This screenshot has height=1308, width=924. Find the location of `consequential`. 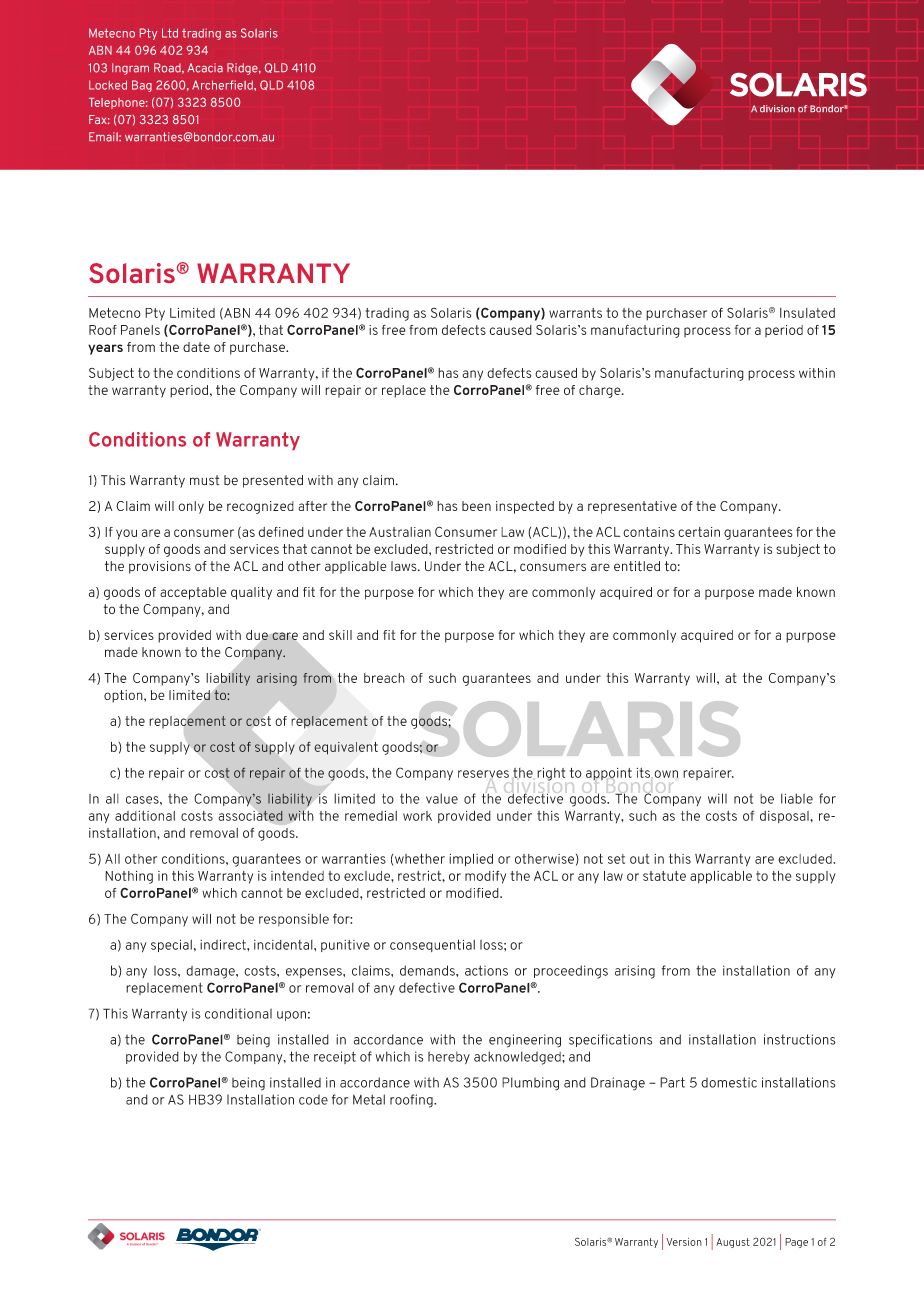

consequential is located at coordinates (432, 945).
